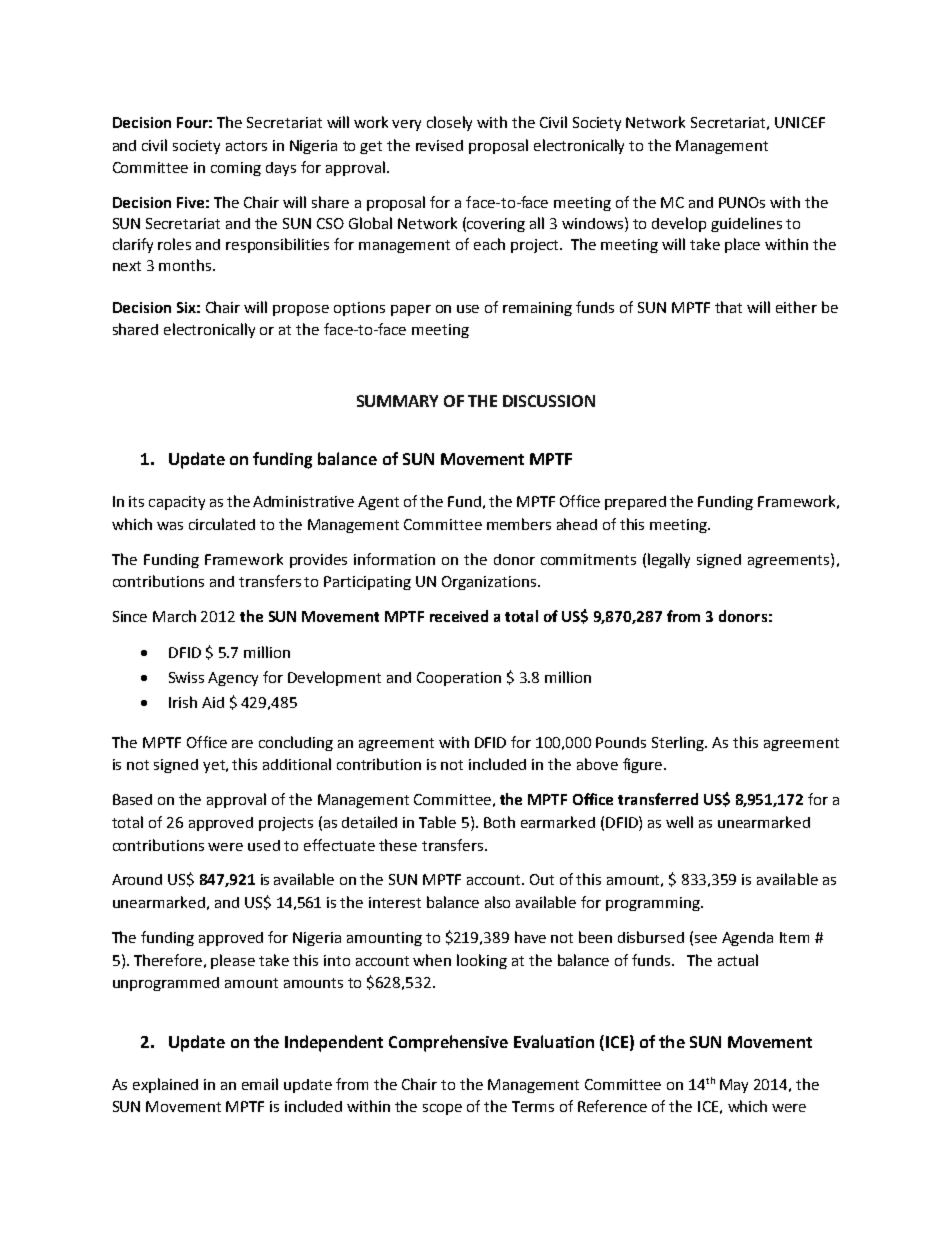 This document has width=952, height=1233. Describe the element at coordinates (519, 524) in the document. I see `members` at that location.
